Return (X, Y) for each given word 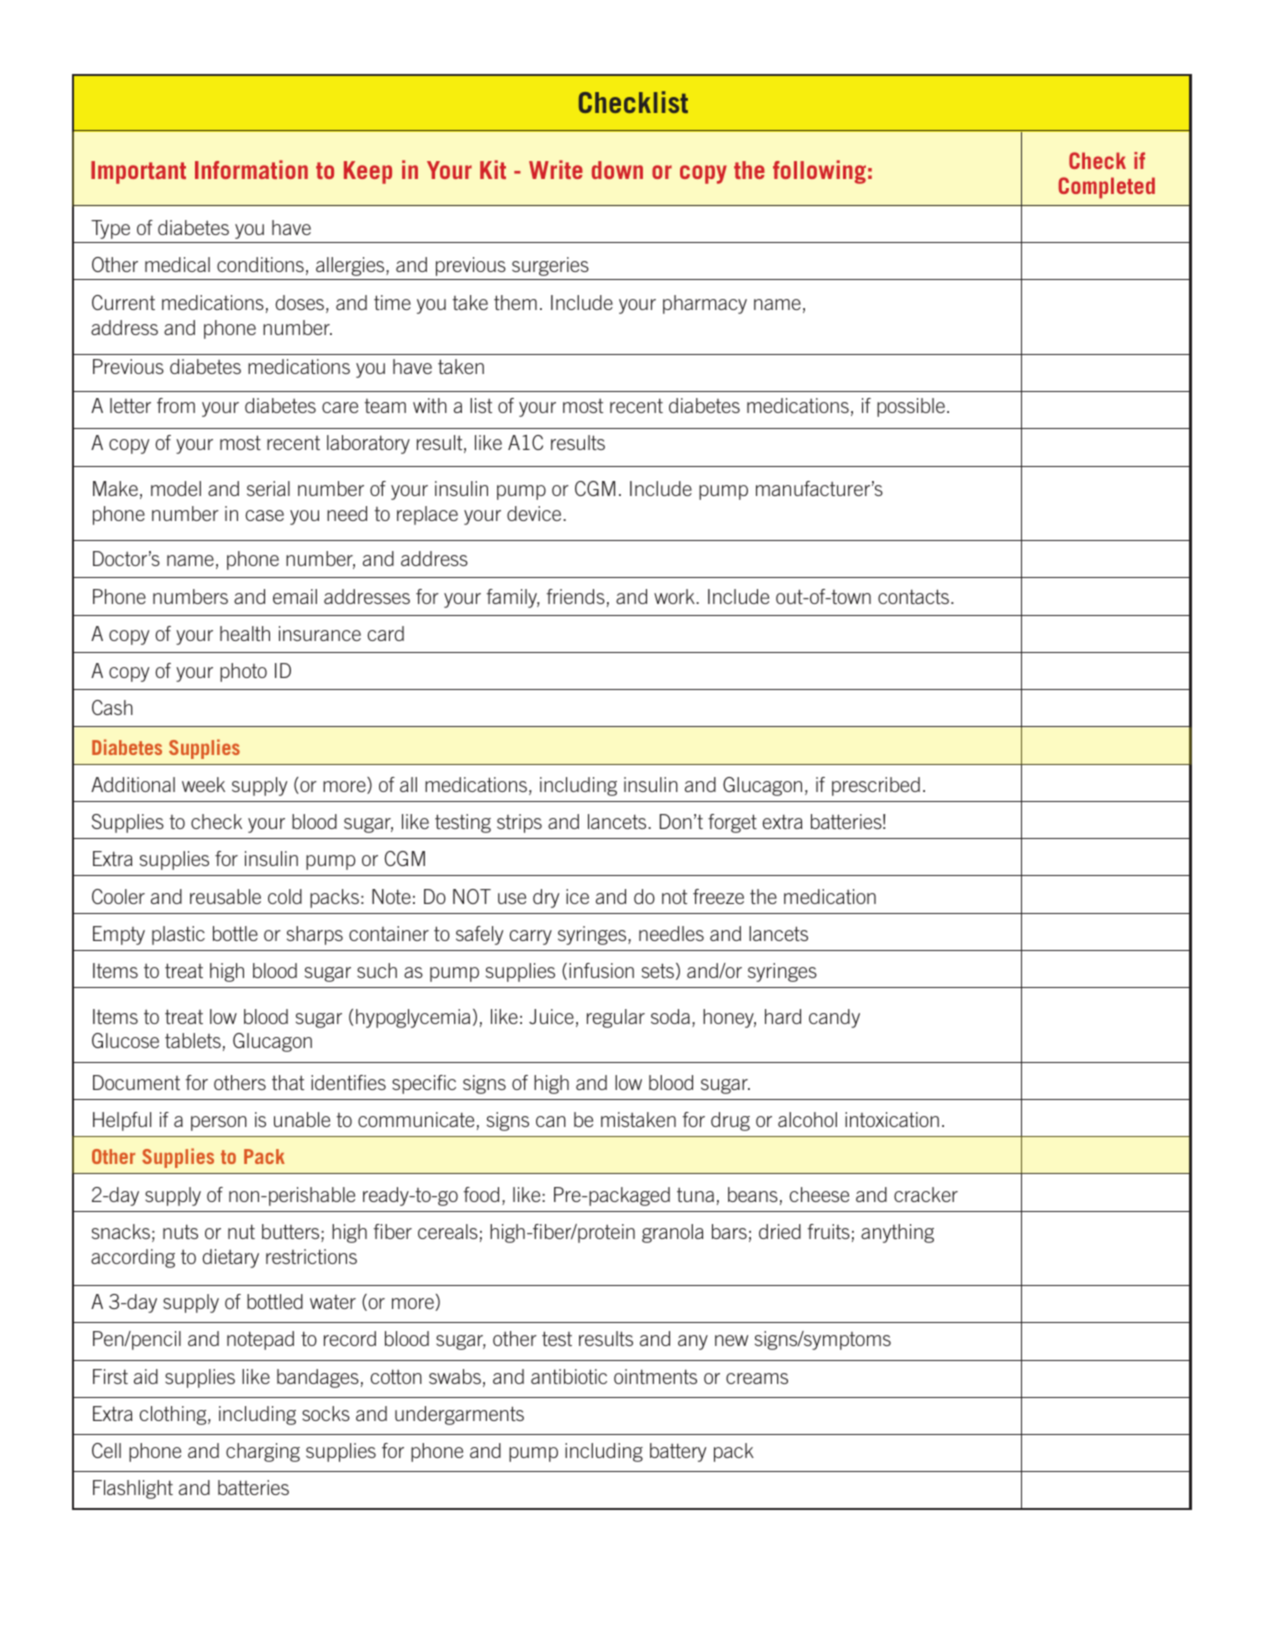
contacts (915, 596)
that (288, 1082)
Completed (1106, 188)
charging (263, 1452)
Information (251, 169)
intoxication (892, 1119)
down (617, 170)
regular (616, 1018)
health (245, 633)
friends (575, 596)
